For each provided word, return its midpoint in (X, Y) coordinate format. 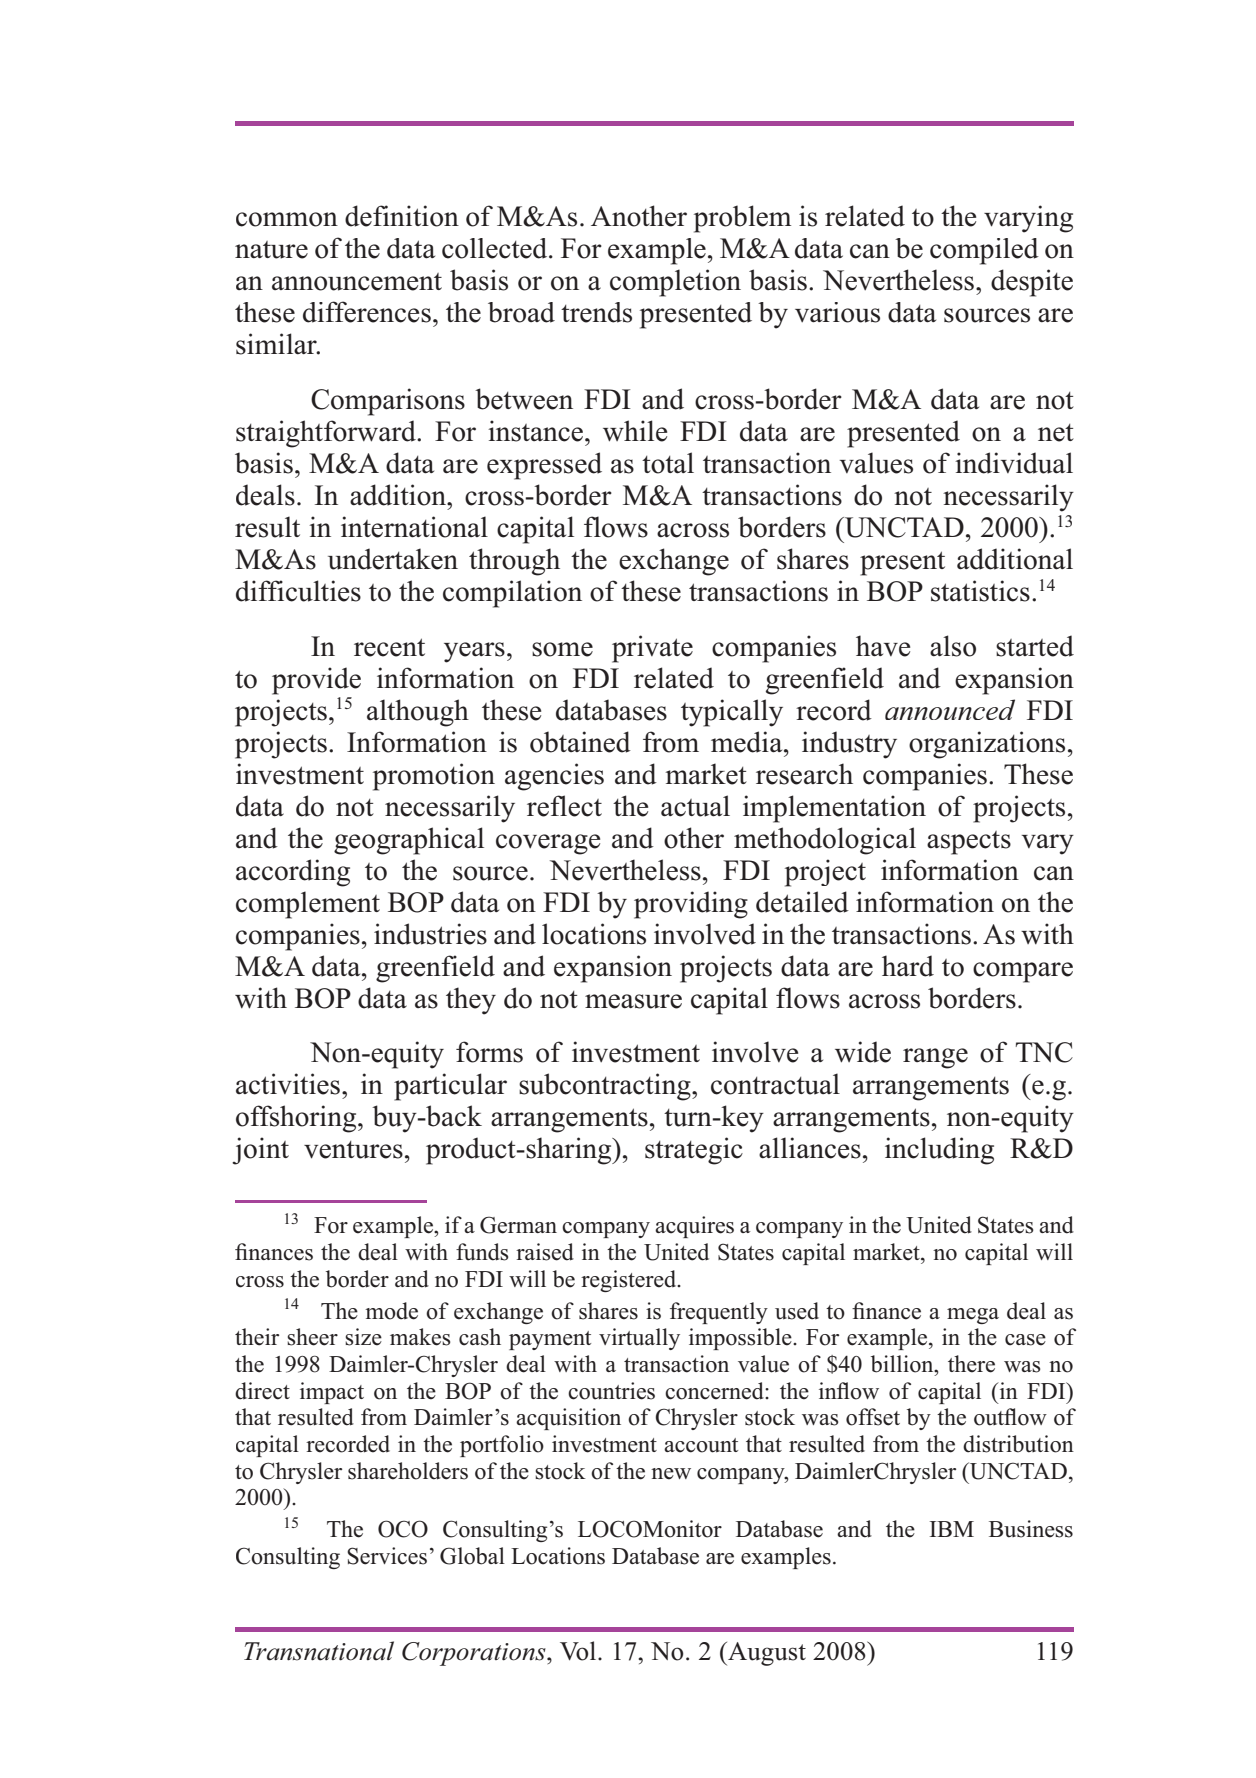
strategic (694, 1151)
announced (950, 709)
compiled (984, 251)
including (939, 1151)
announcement (357, 282)
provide (316, 681)
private (652, 649)
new (671, 1474)
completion (675, 283)
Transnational (319, 1651)
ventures (353, 1150)
